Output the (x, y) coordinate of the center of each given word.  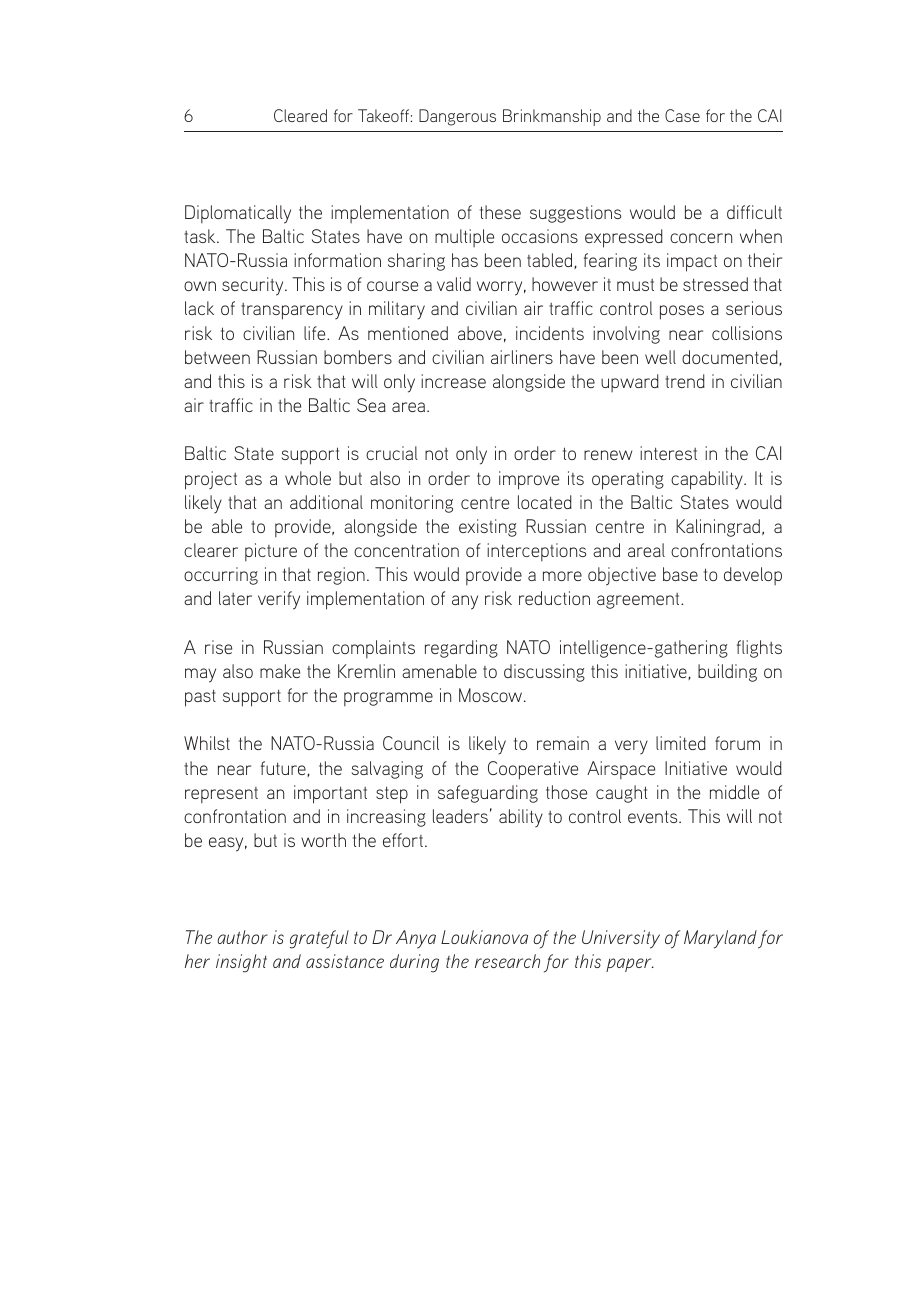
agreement (639, 601)
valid (454, 284)
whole (308, 478)
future (284, 769)
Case (682, 115)
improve (529, 480)
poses (682, 312)
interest (668, 453)
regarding (461, 649)
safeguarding (488, 794)
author (242, 937)
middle (734, 792)
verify (279, 600)
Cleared (300, 115)
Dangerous (457, 117)
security (254, 286)
